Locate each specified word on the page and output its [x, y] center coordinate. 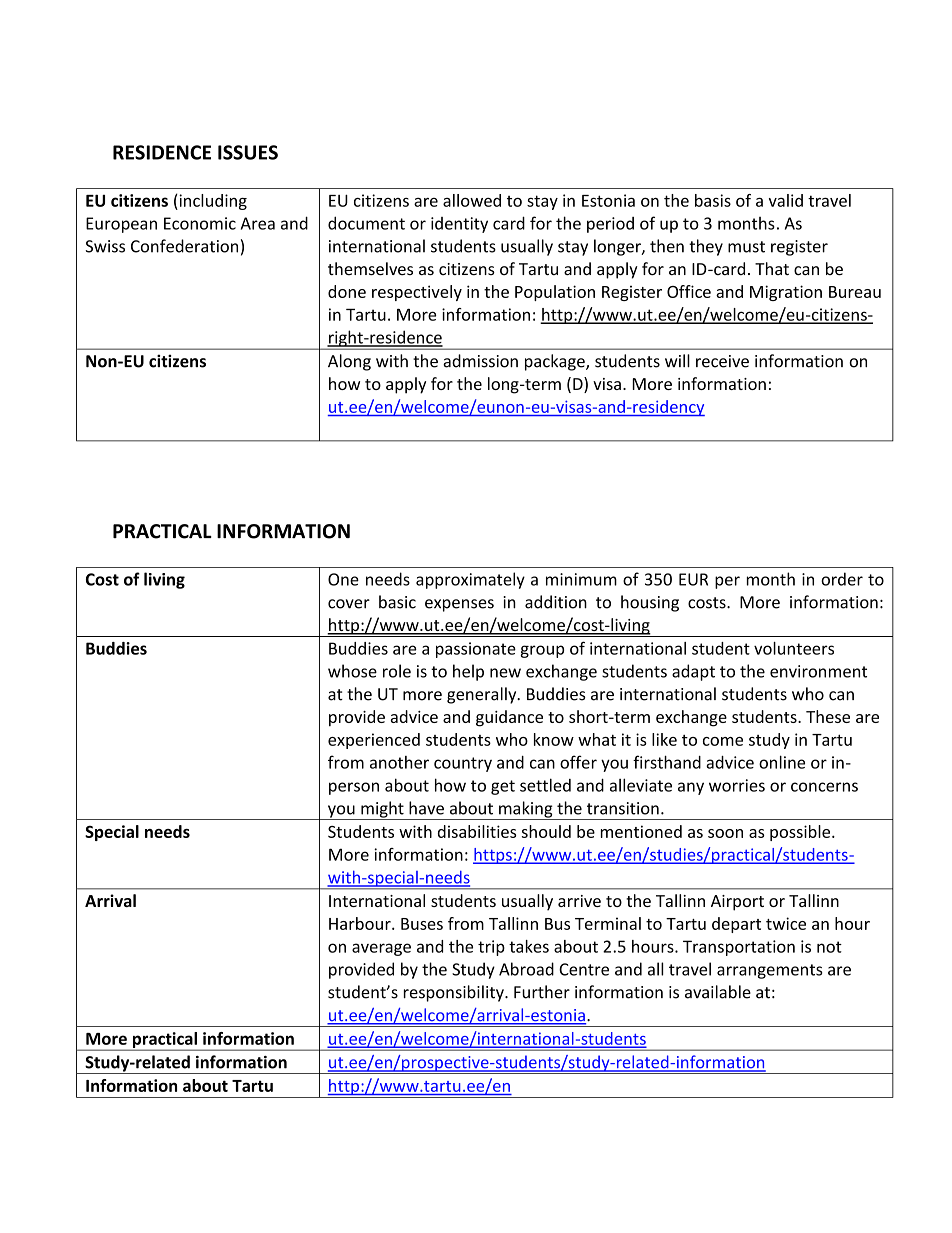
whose [352, 671]
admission [480, 361]
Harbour [361, 923]
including [212, 202]
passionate [476, 650]
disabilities [477, 831]
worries [737, 785]
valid [786, 200]
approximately [470, 580]
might [382, 810]
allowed [472, 200]
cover [349, 604]
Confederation [184, 246]
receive [722, 361]
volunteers [794, 648]
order [842, 579]
